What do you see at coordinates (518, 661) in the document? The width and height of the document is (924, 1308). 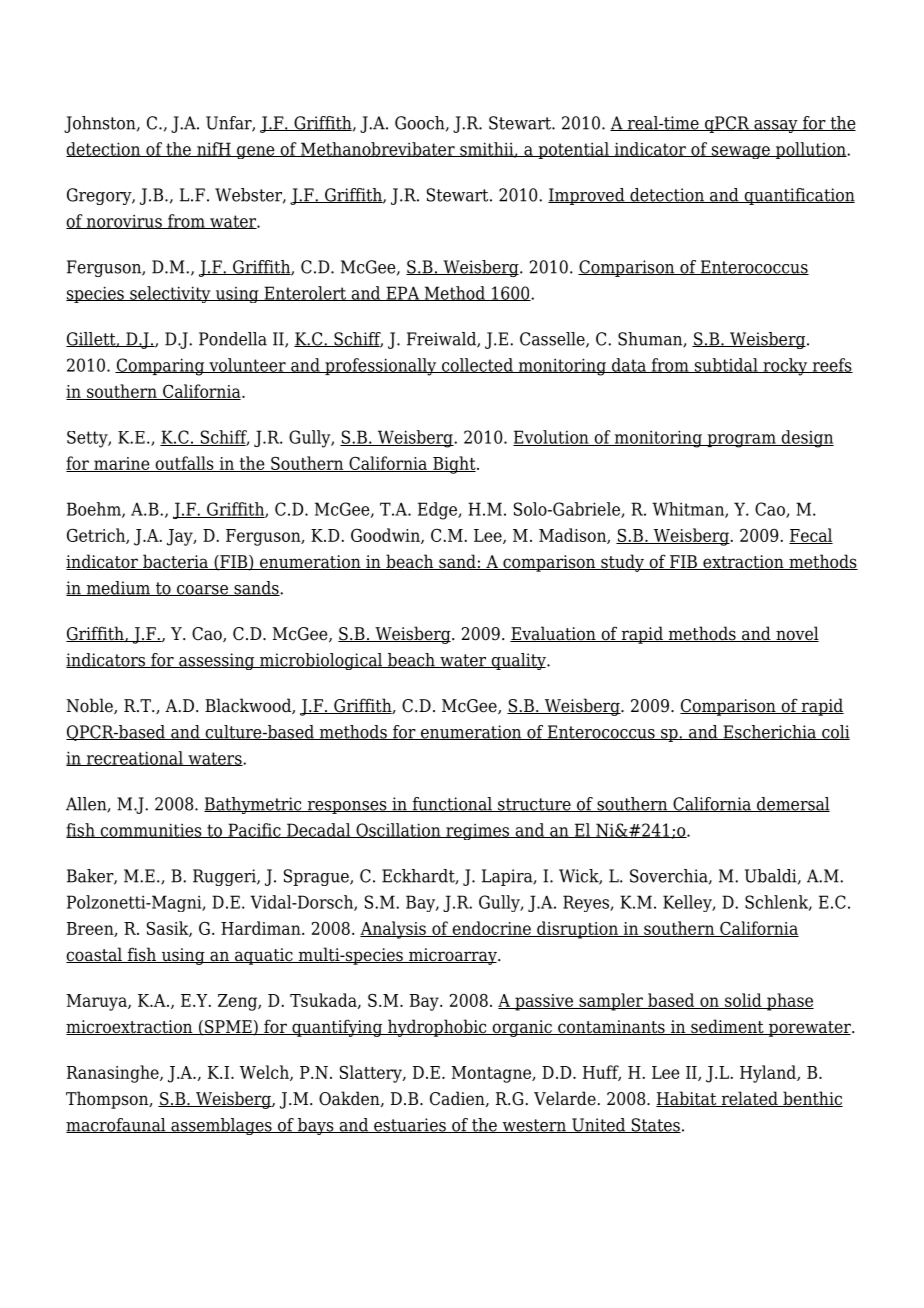 I see `quality` at bounding box center [518, 661].
